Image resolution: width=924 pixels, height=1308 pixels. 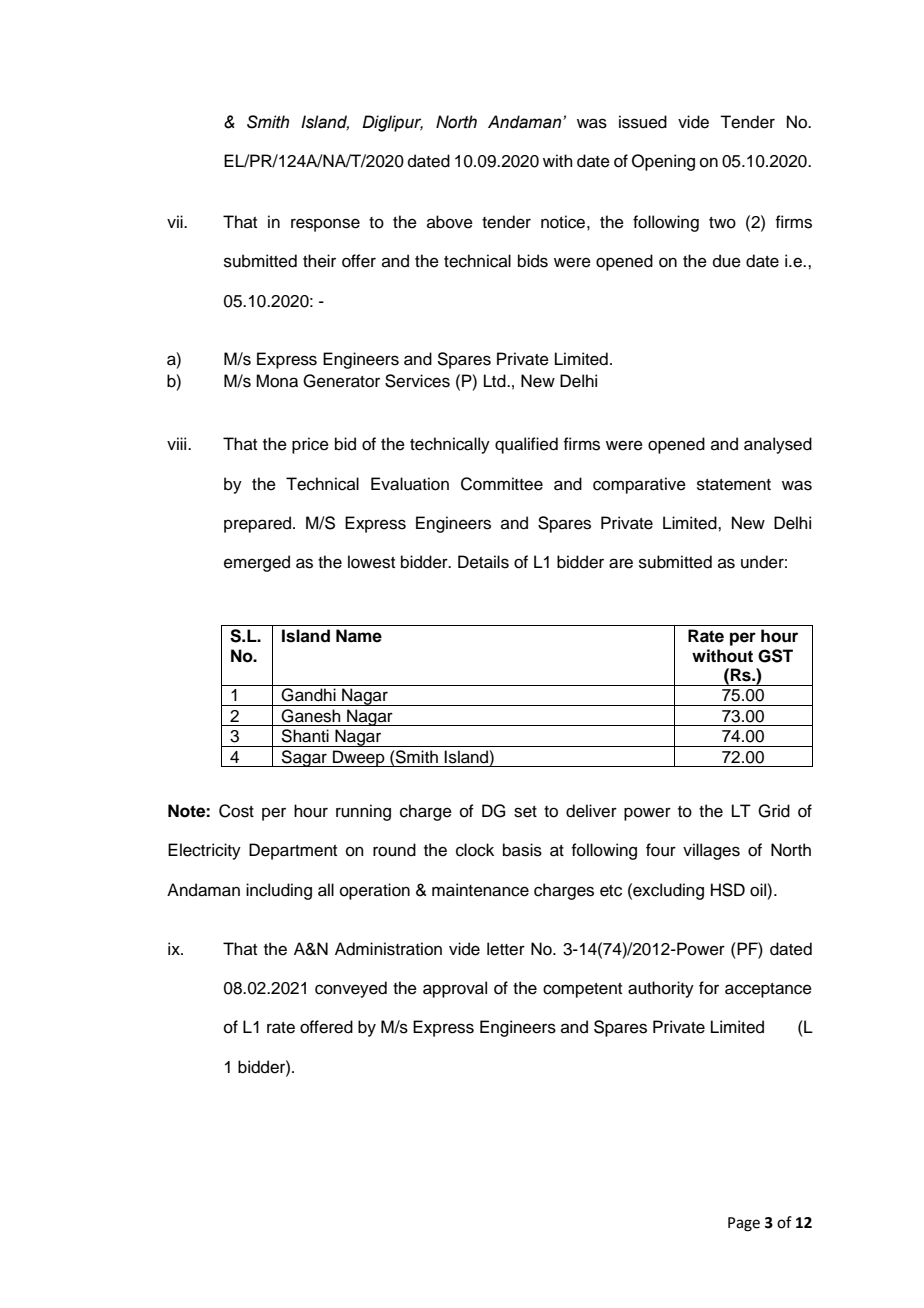 What do you see at coordinates (734, 485) in the screenshot?
I see `statement` at bounding box center [734, 485].
